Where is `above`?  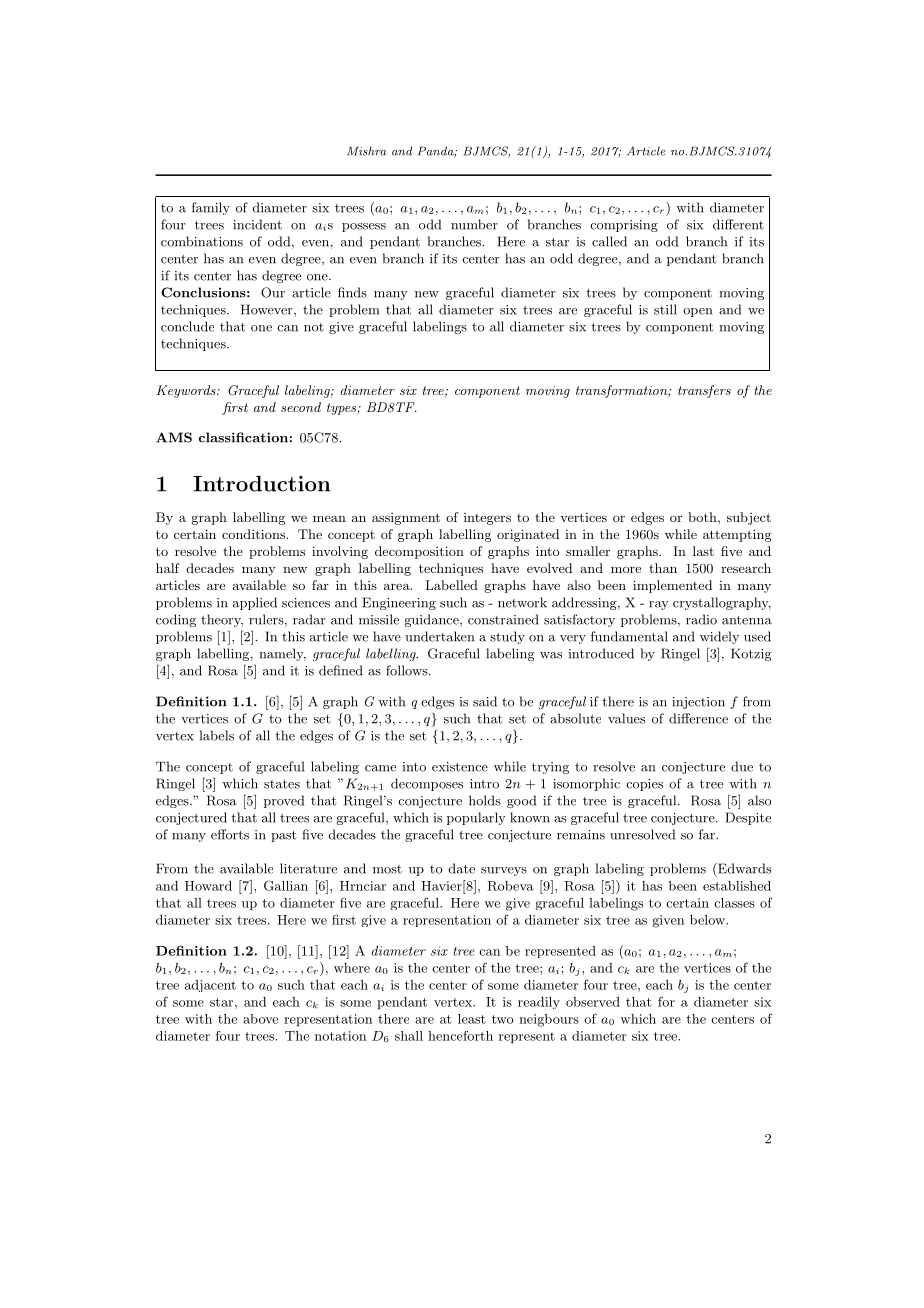 above is located at coordinates (260, 1019).
